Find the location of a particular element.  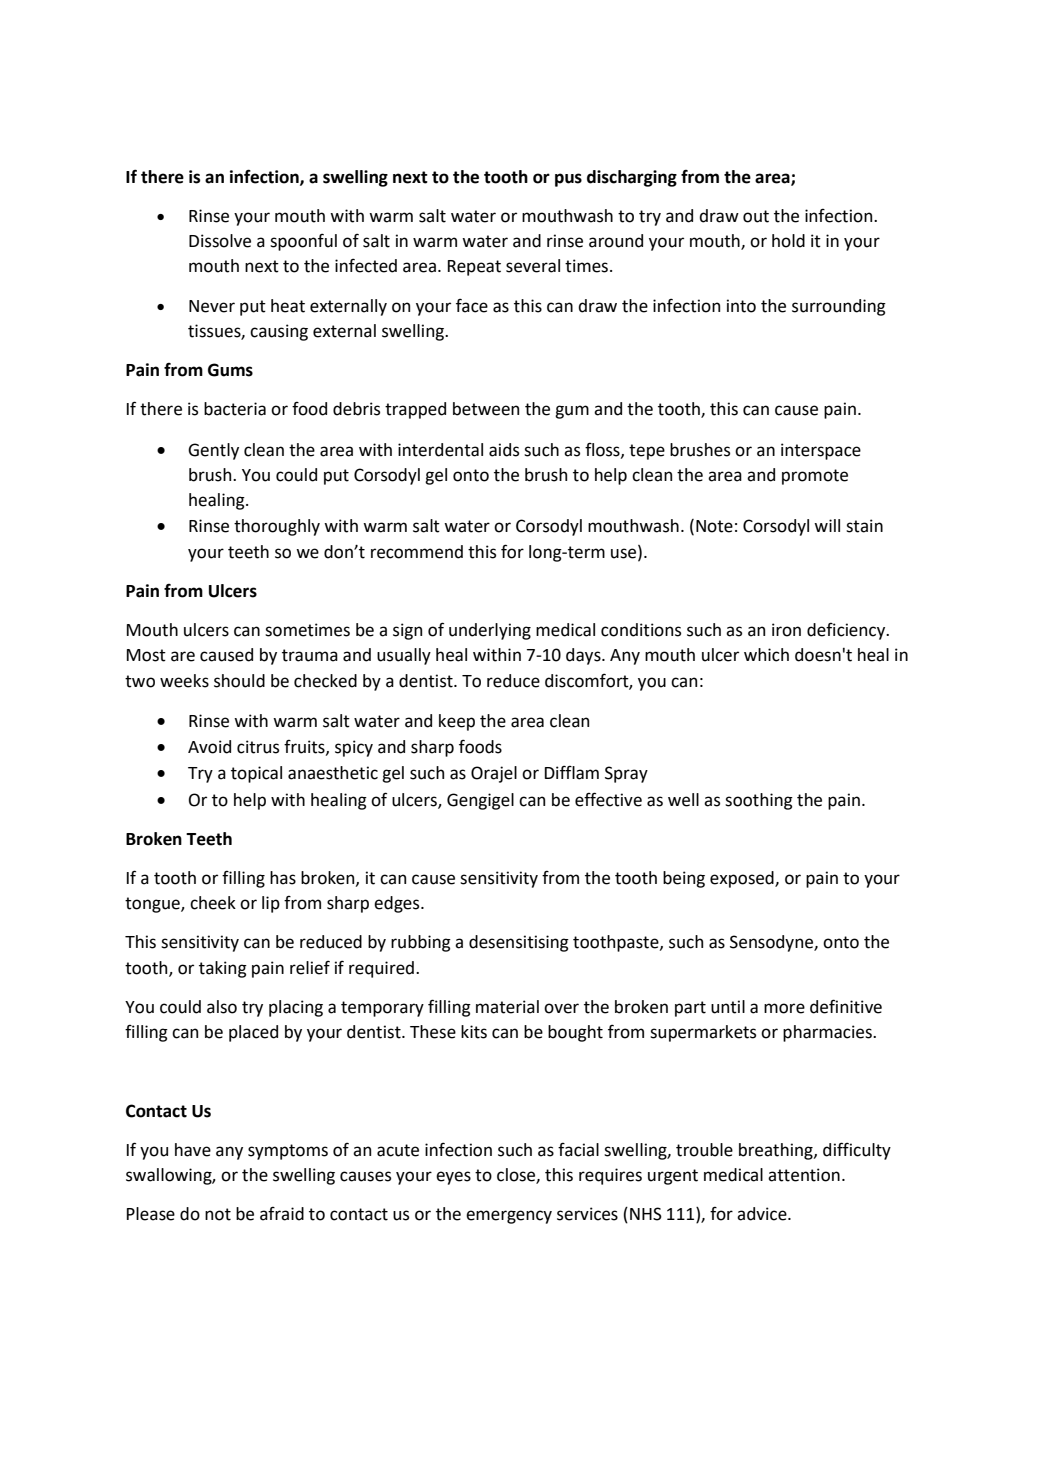

cheek is located at coordinates (213, 903).
